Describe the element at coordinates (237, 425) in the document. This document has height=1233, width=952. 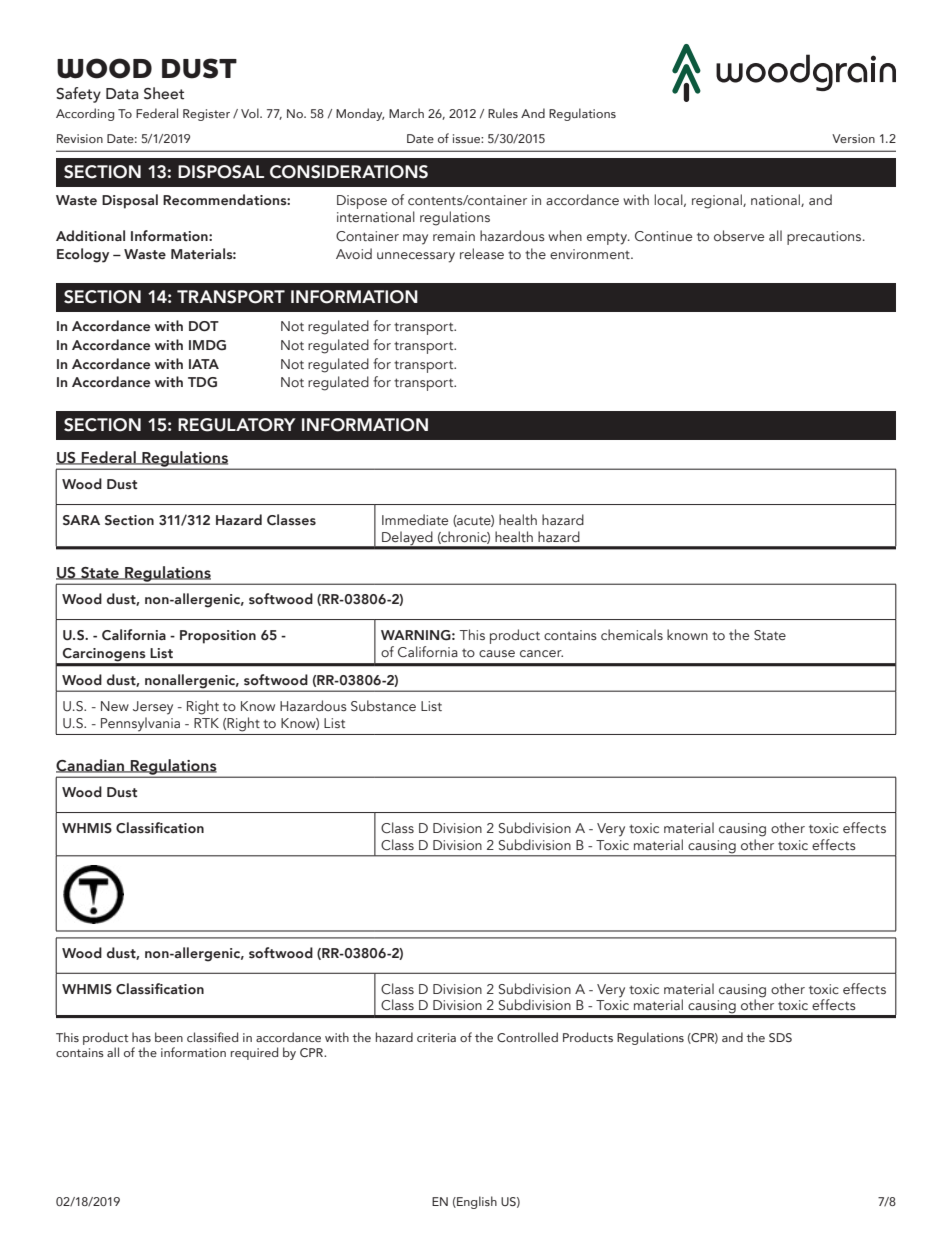
I see `REGULATORY` at that location.
